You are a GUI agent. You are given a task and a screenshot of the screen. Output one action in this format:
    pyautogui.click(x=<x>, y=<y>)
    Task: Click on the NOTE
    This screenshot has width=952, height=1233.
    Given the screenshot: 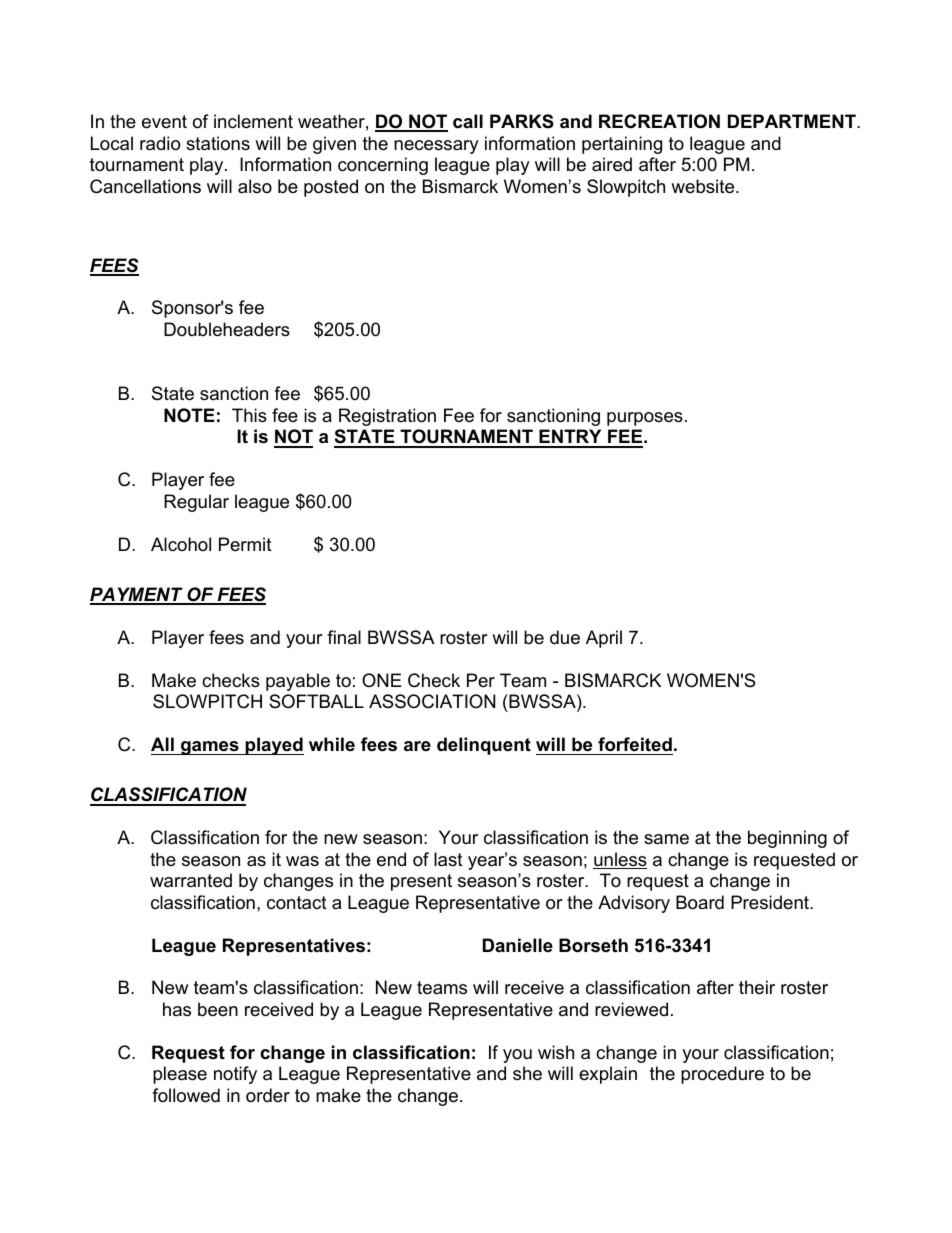 What is the action you would take?
    pyautogui.click(x=189, y=415)
